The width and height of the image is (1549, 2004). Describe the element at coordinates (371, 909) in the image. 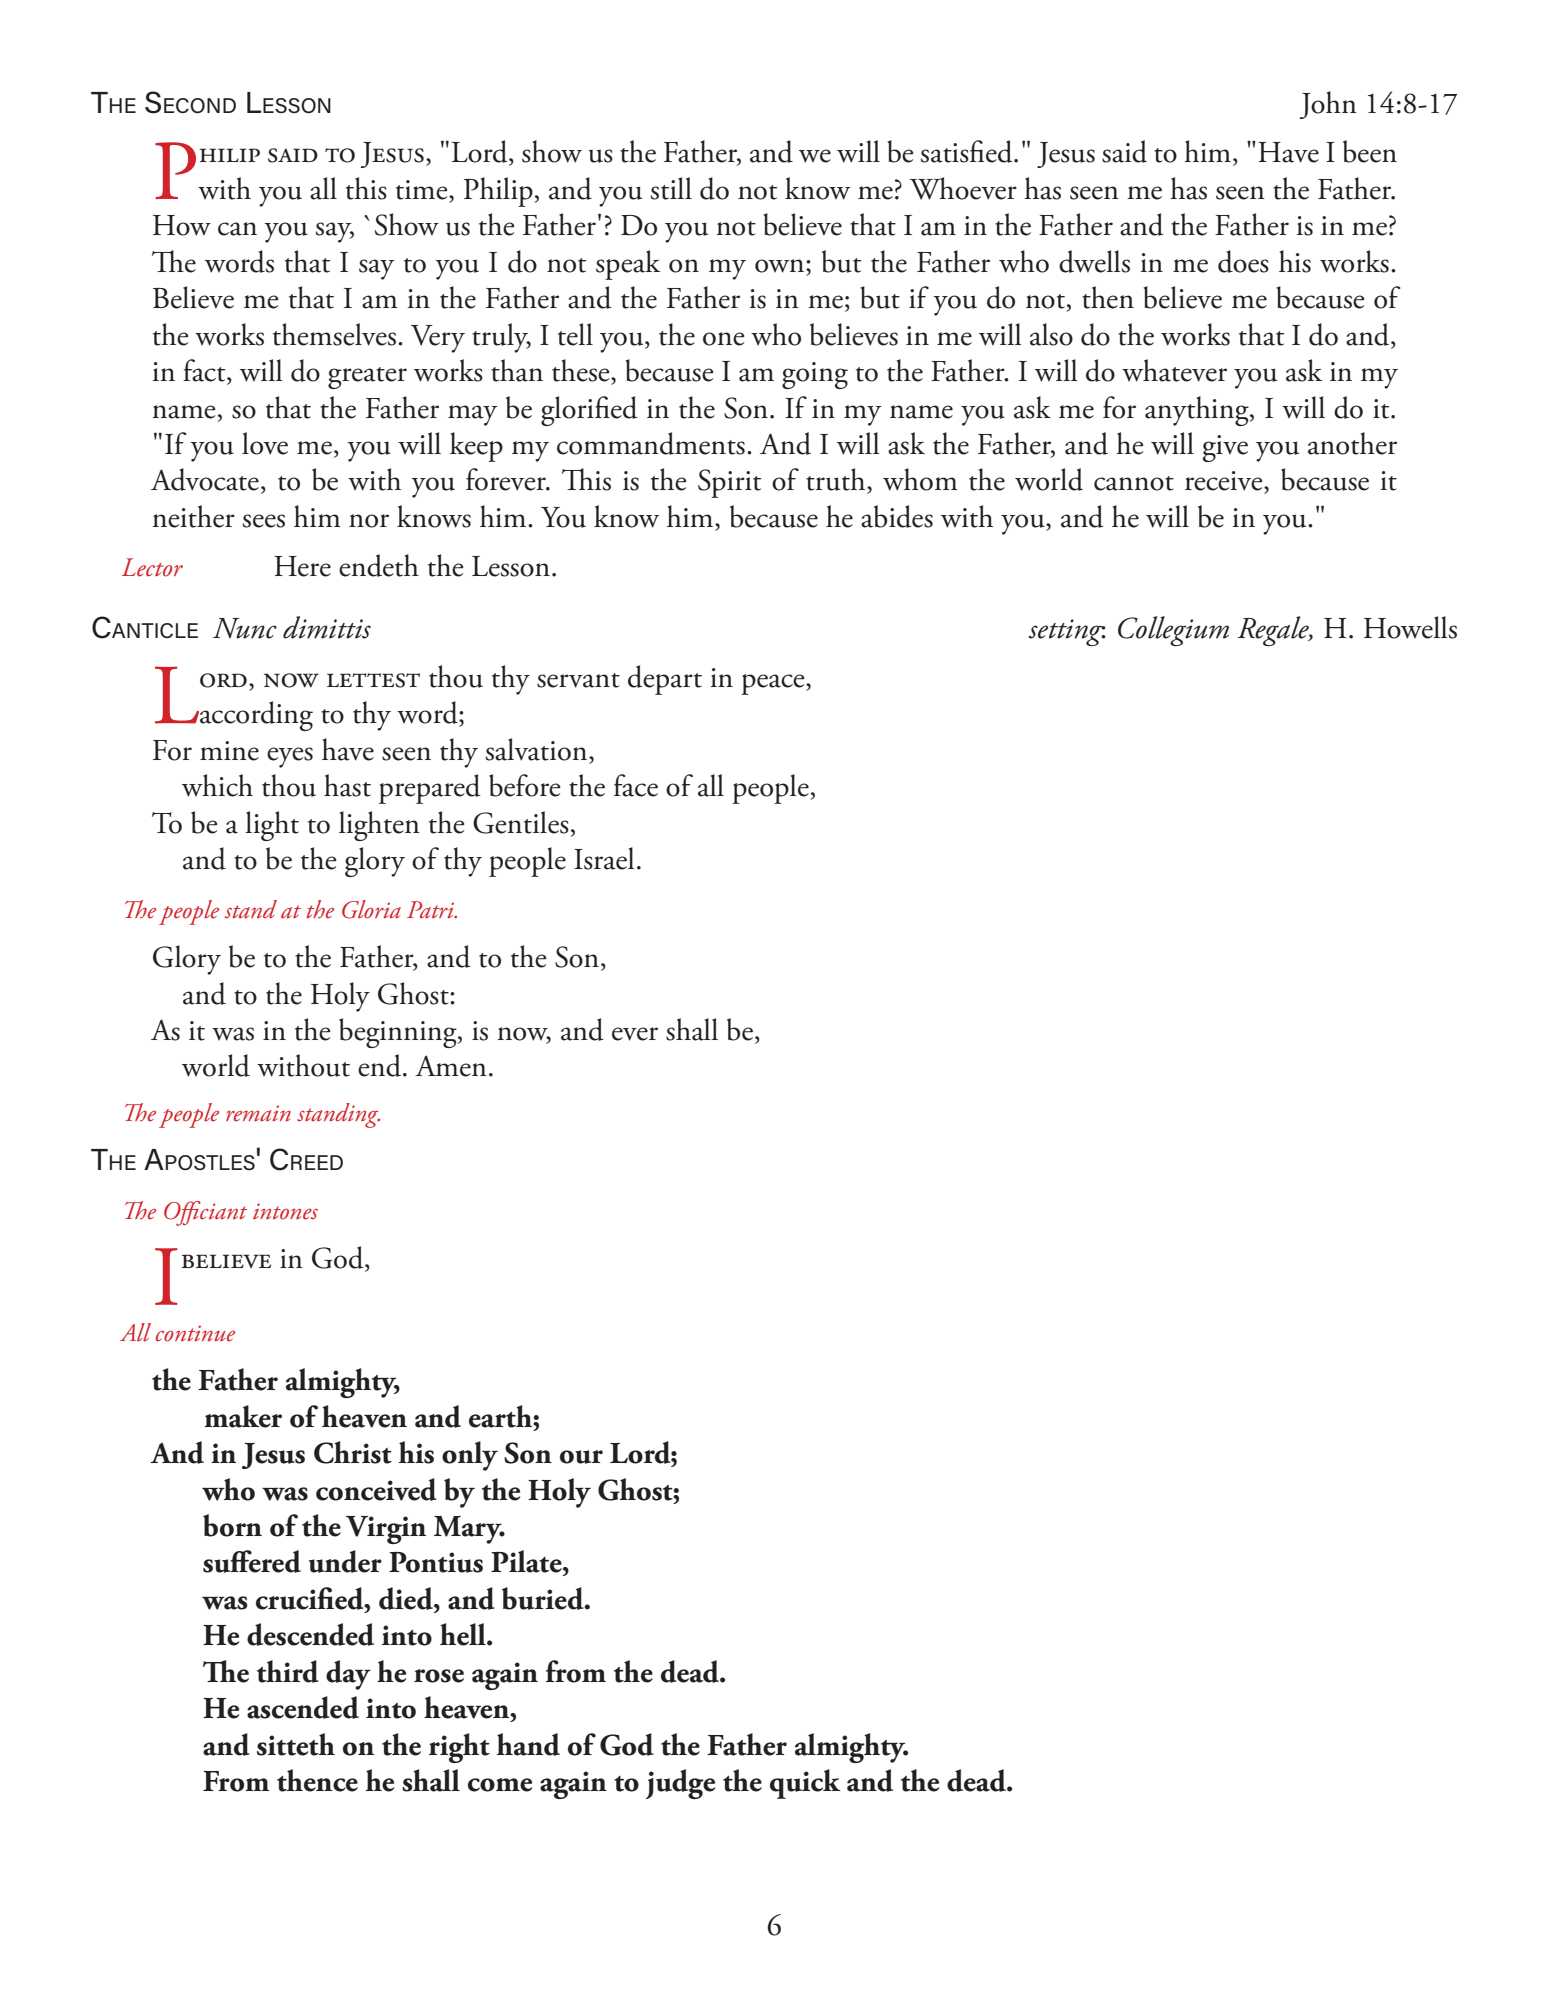

I see `Gloria` at that location.
